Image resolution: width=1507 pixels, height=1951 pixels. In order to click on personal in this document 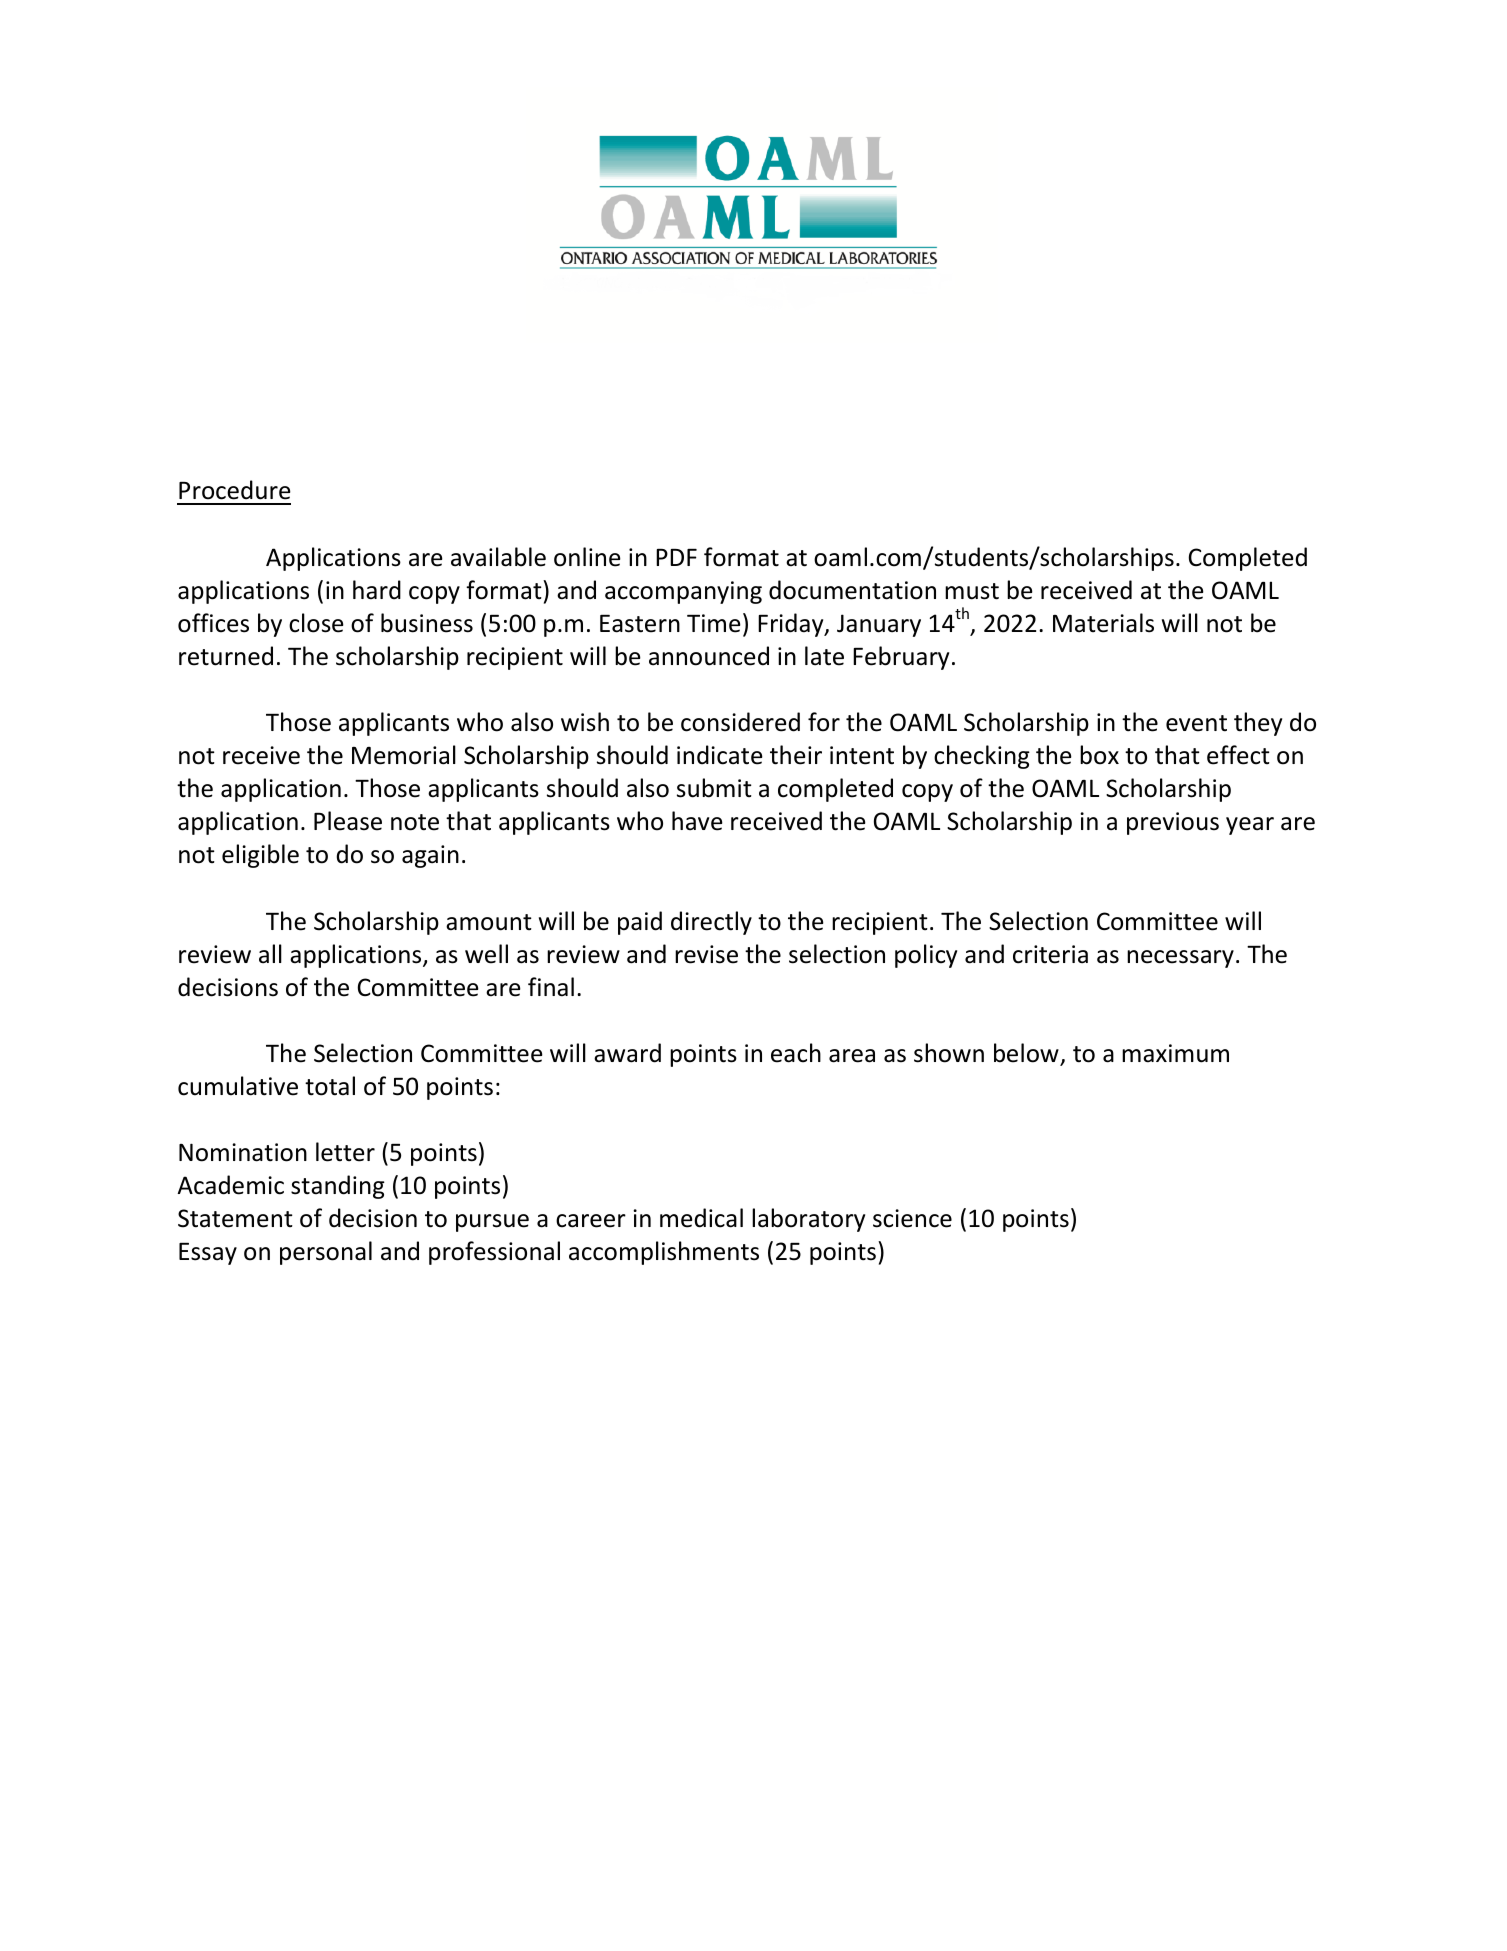, I will do `click(326, 1253)`.
